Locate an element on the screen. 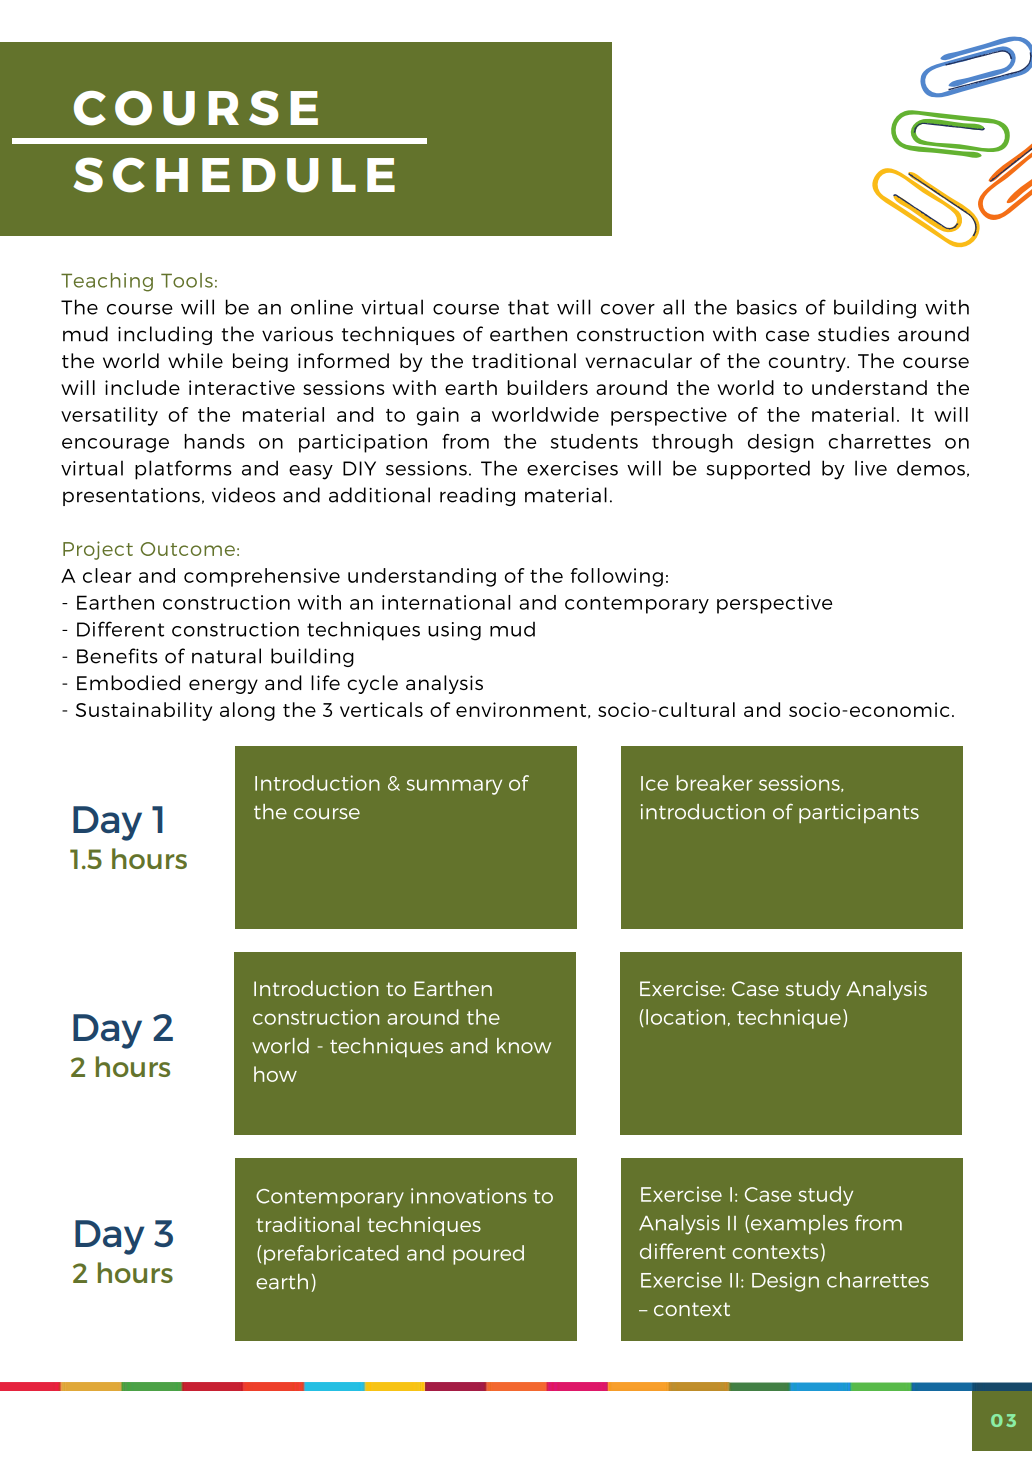 The height and width of the screenshot is (1459, 1032). summary is located at coordinates (454, 787).
